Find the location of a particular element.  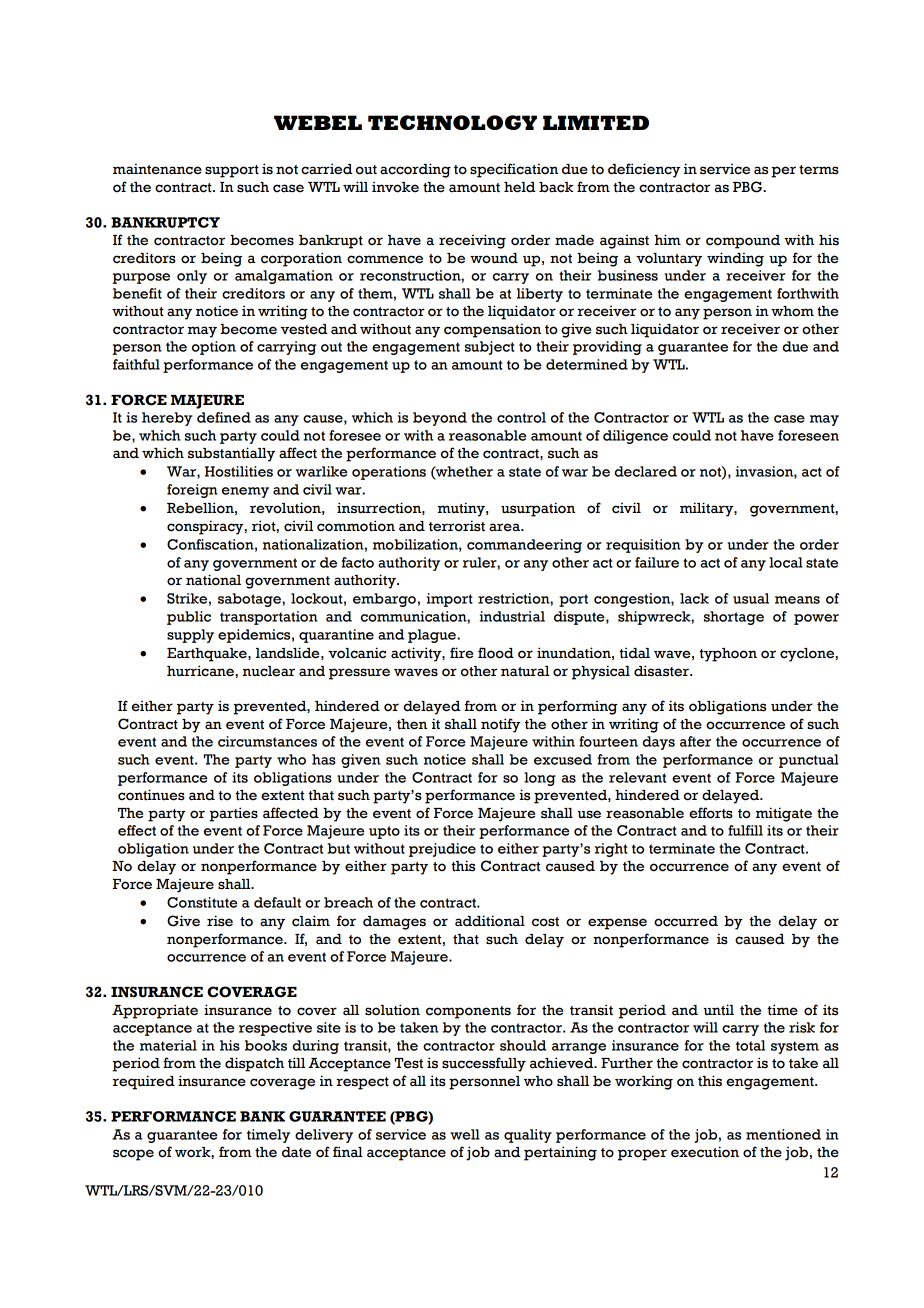

supply is located at coordinates (190, 636).
